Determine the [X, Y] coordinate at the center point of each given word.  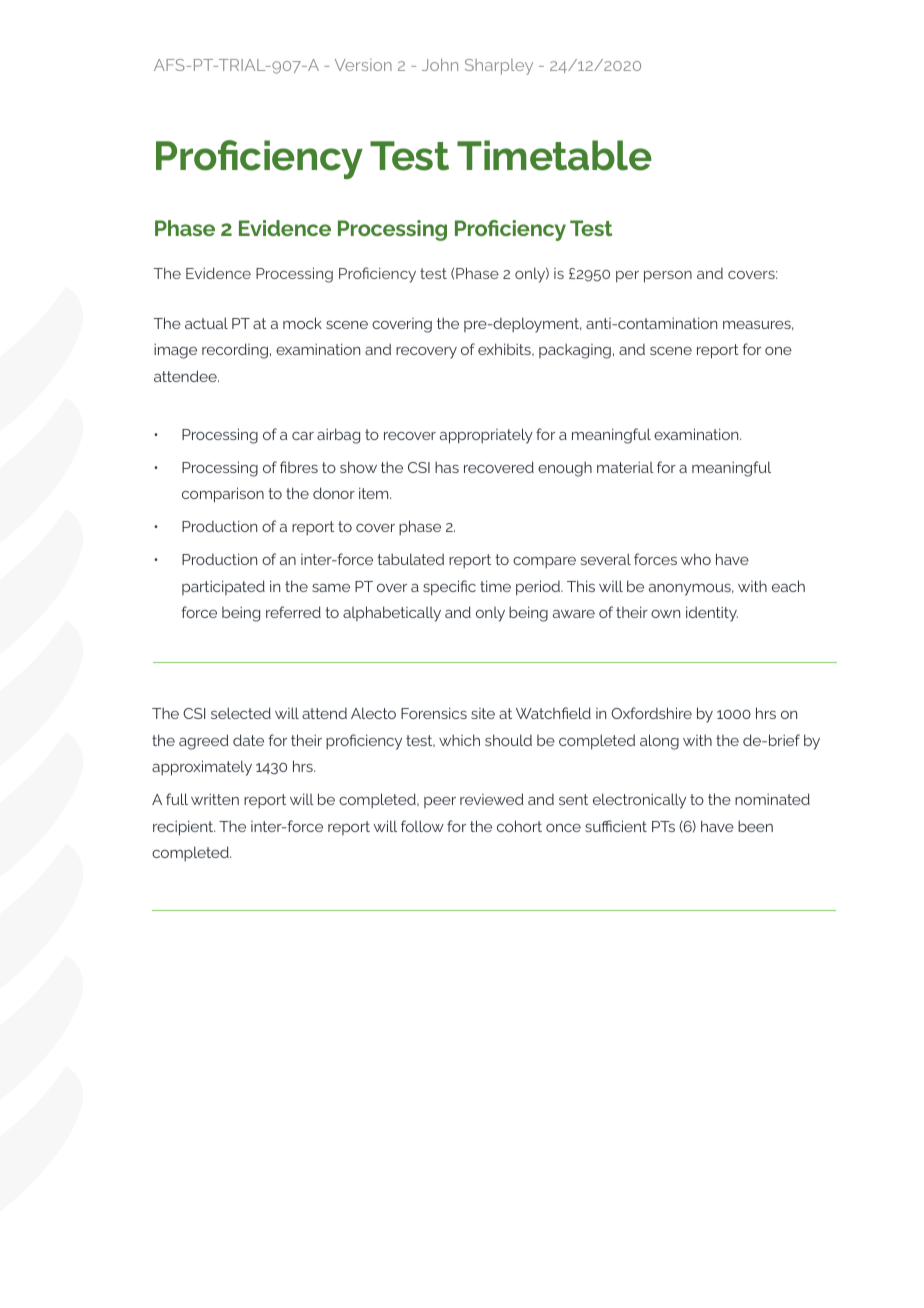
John [440, 64]
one [778, 351]
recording [235, 351]
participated [223, 587]
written [215, 799]
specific [449, 588]
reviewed [492, 799]
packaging [575, 351]
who [696, 559]
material [625, 467]
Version [363, 65]
